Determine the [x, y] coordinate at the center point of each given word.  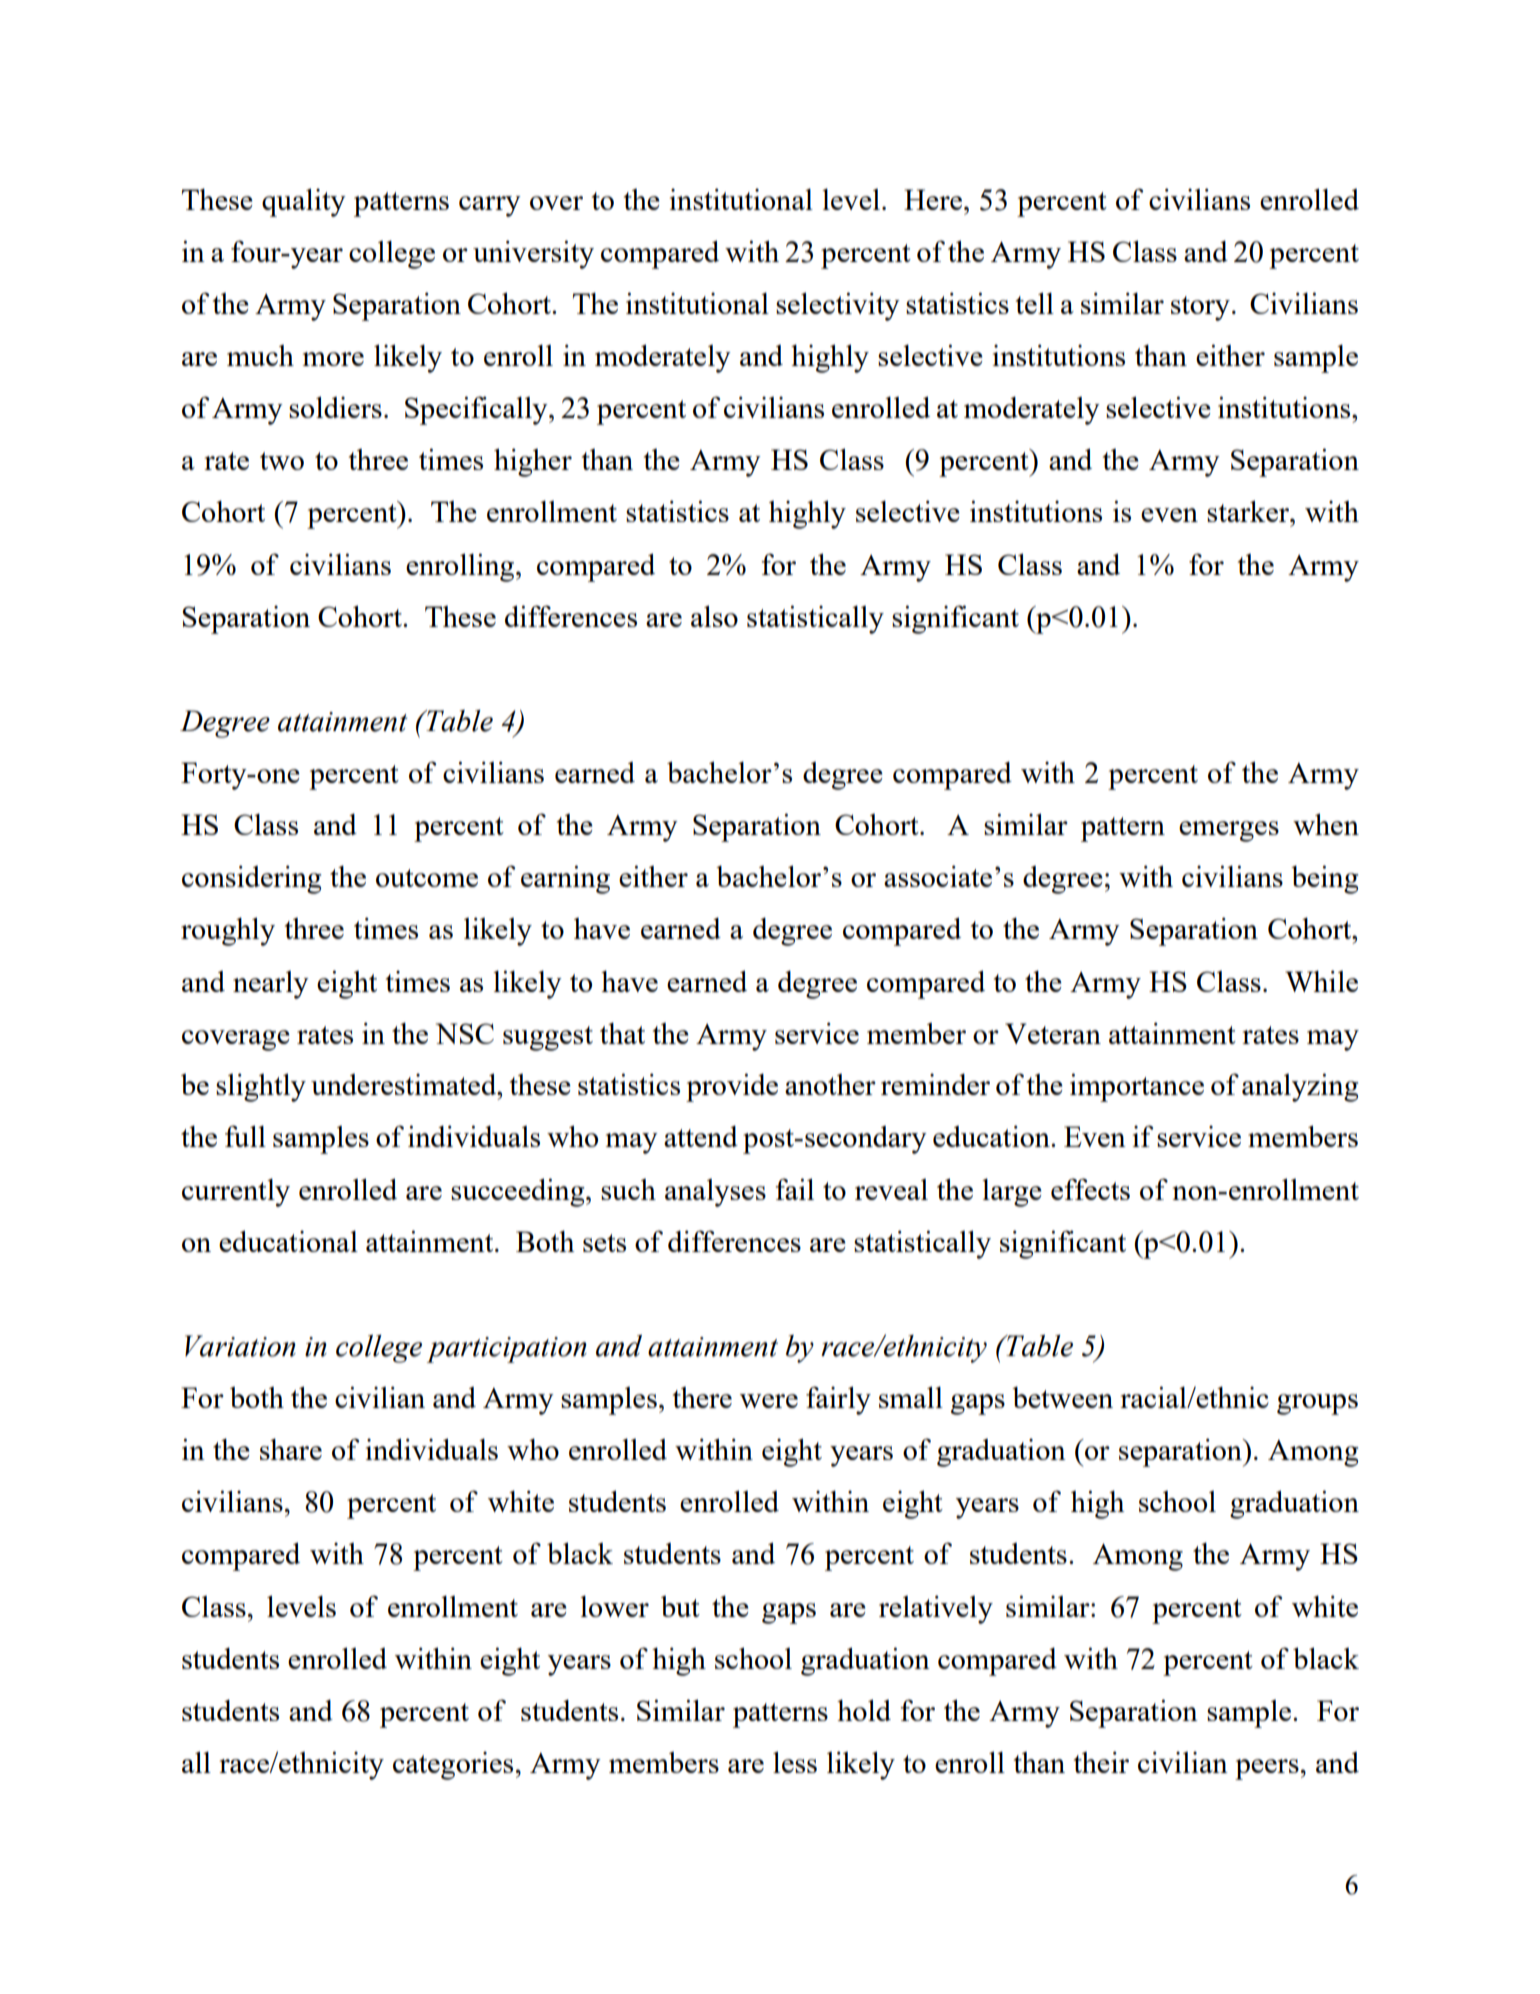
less [795, 1762]
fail [795, 1189]
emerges [1229, 831]
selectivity [838, 306]
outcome [427, 878]
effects [1090, 1189]
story [1200, 308]
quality [304, 202]
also [714, 616]
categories [453, 1766]
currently [236, 1193]
